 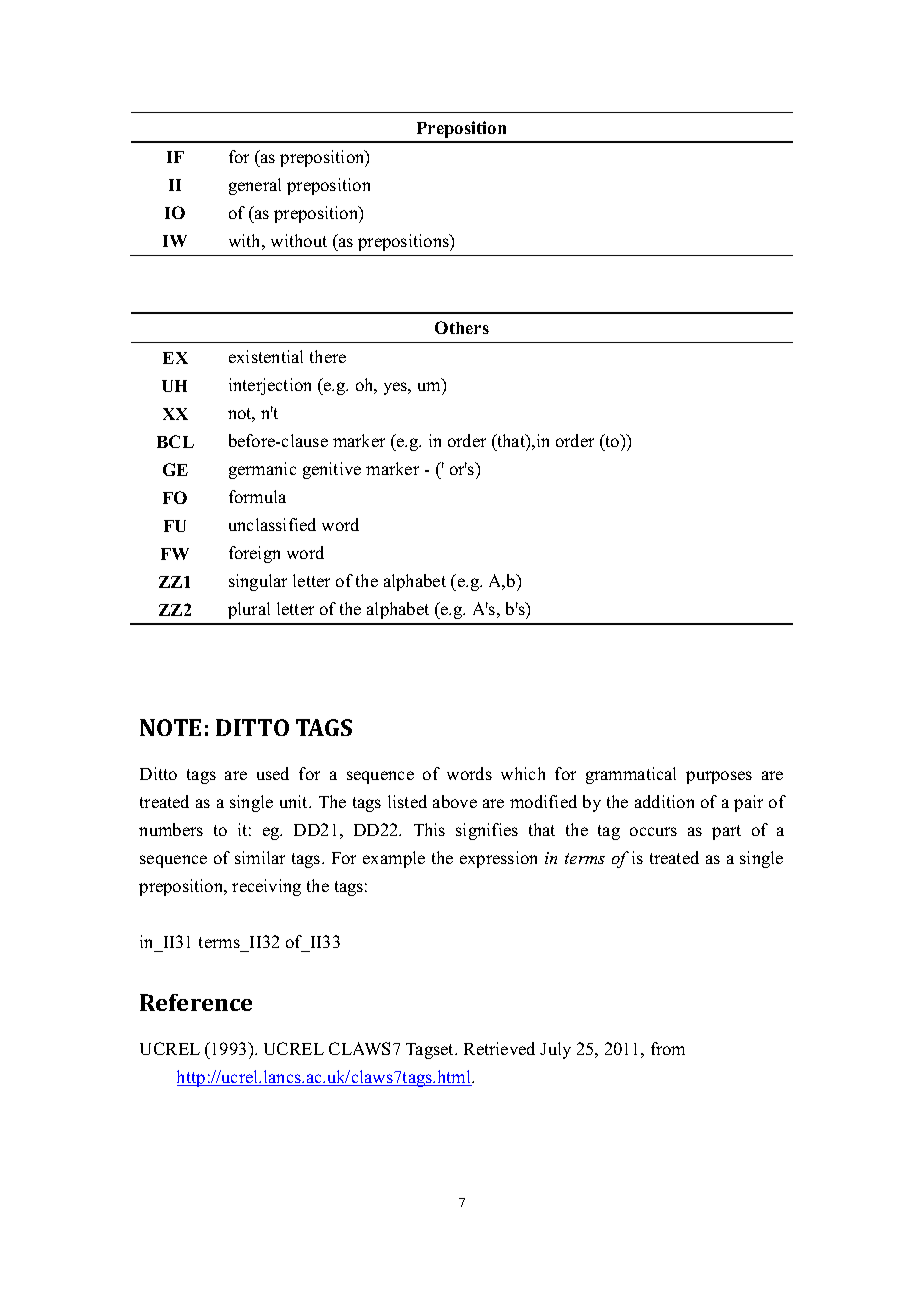 I want to click on Others, so click(x=462, y=327).
